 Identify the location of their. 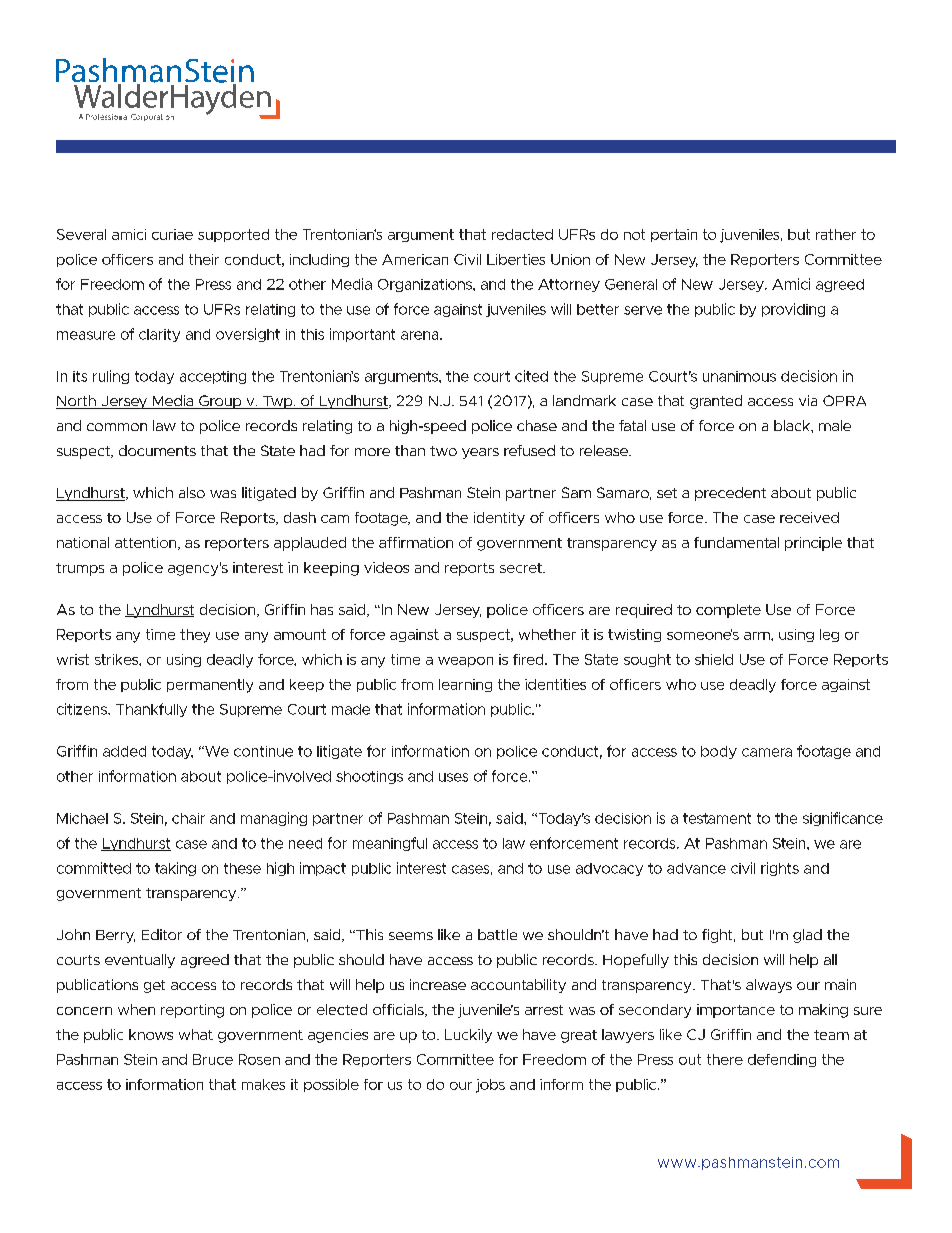
(204, 259).
